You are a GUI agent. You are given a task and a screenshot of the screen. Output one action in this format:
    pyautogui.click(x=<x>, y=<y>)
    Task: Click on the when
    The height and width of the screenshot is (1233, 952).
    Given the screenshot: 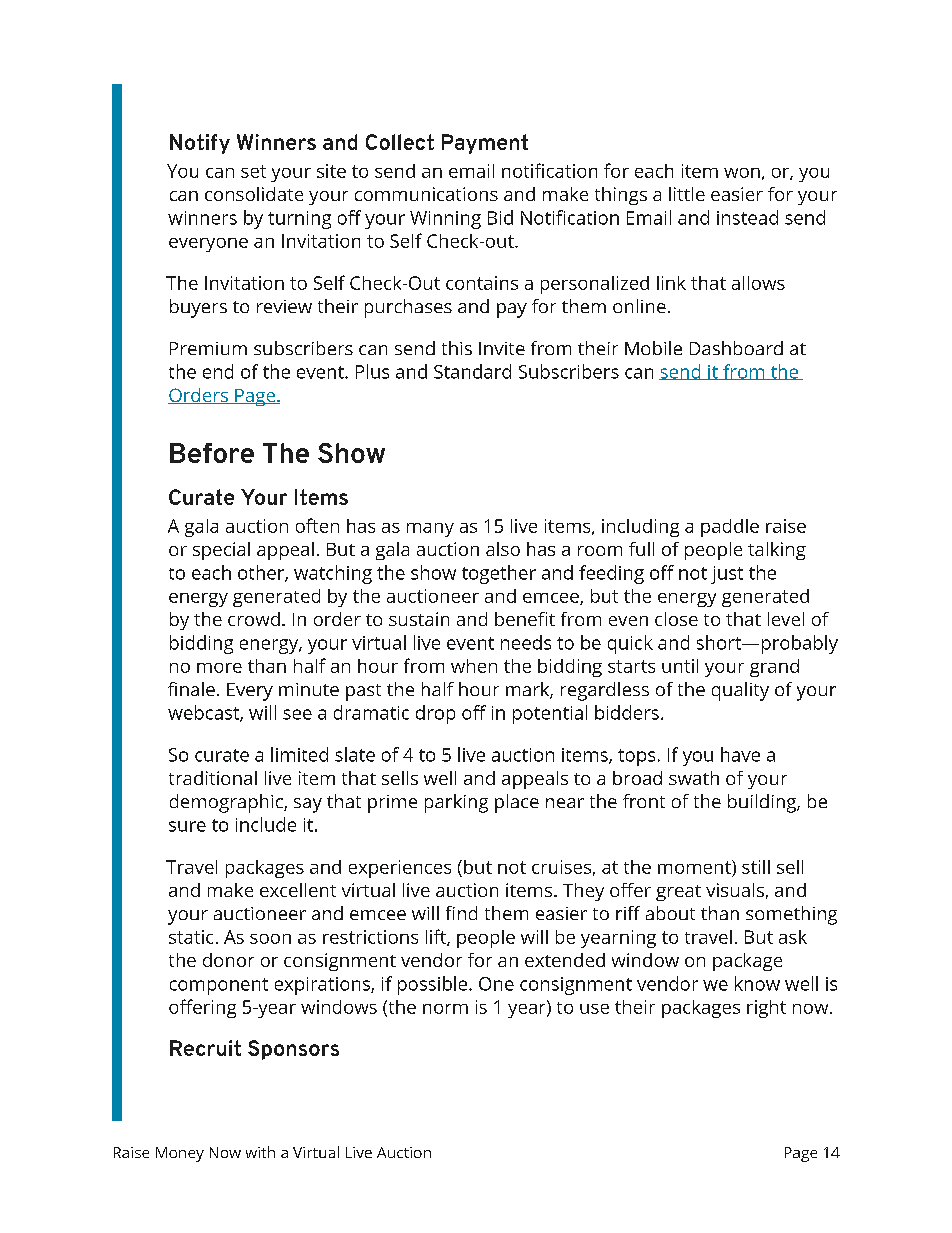 What is the action you would take?
    pyautogui.click(x=474, y=666)
